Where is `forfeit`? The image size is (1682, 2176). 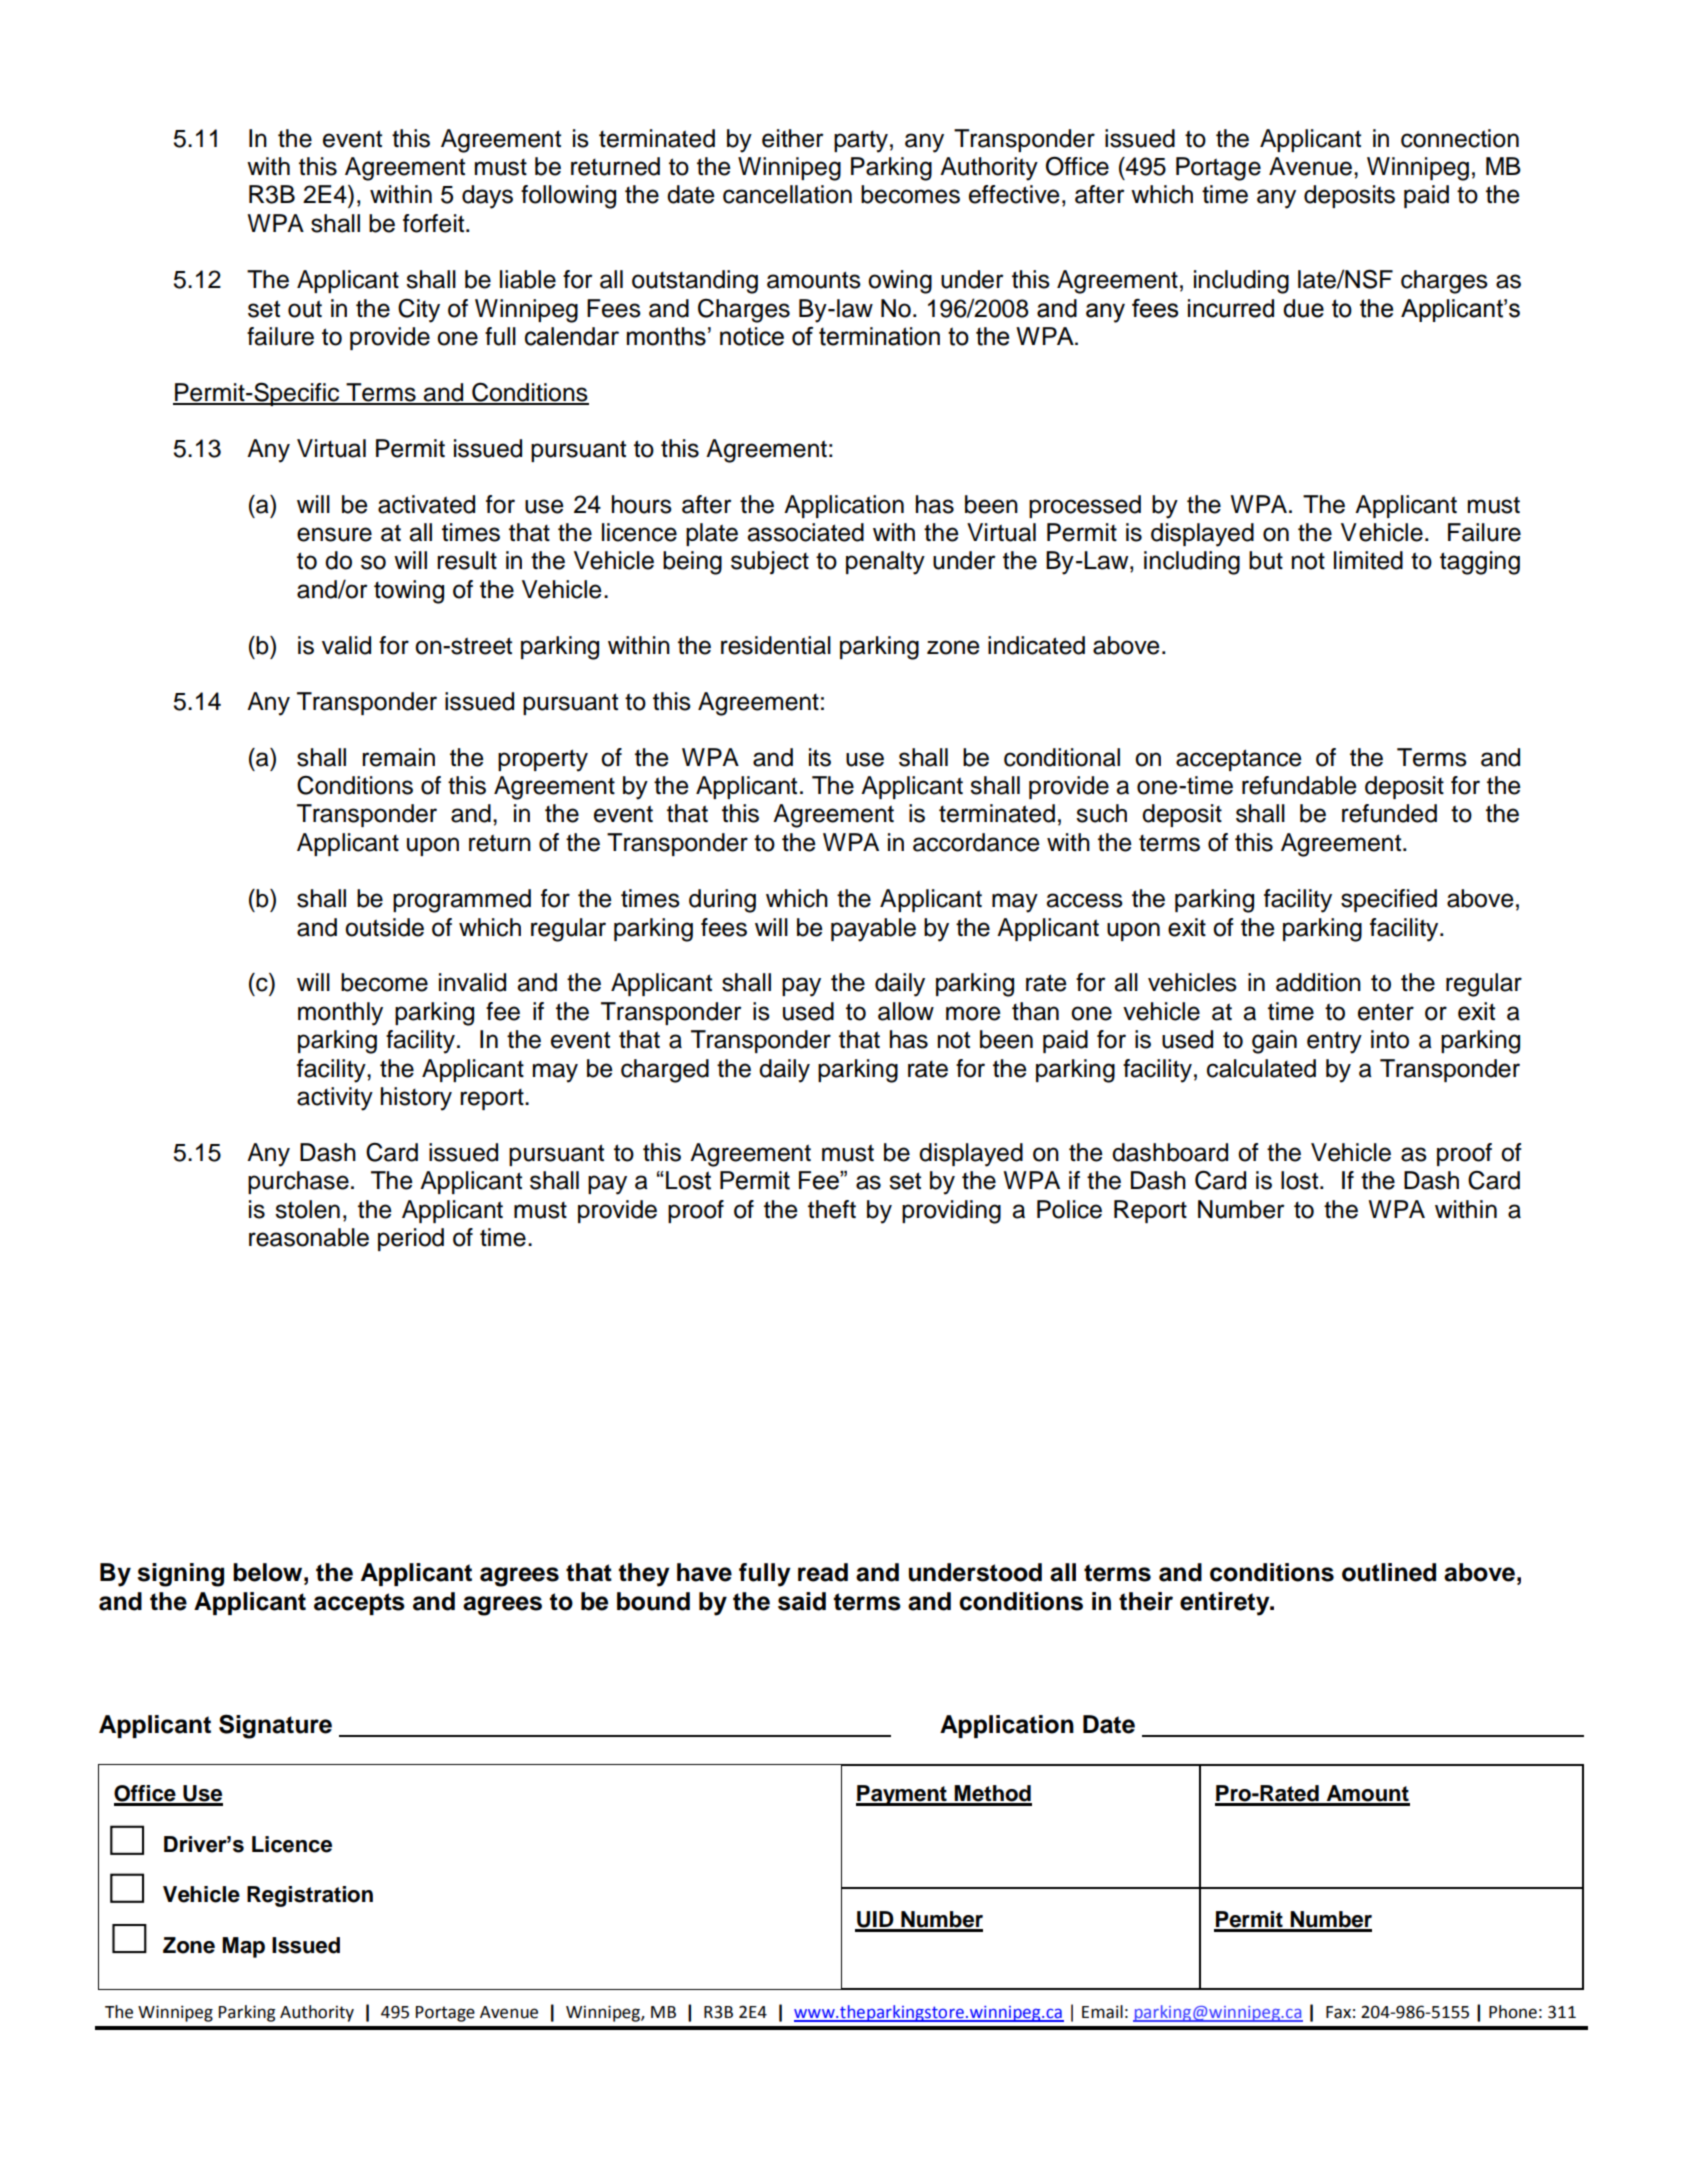 forfeit is located at coordinates (435, 223).
